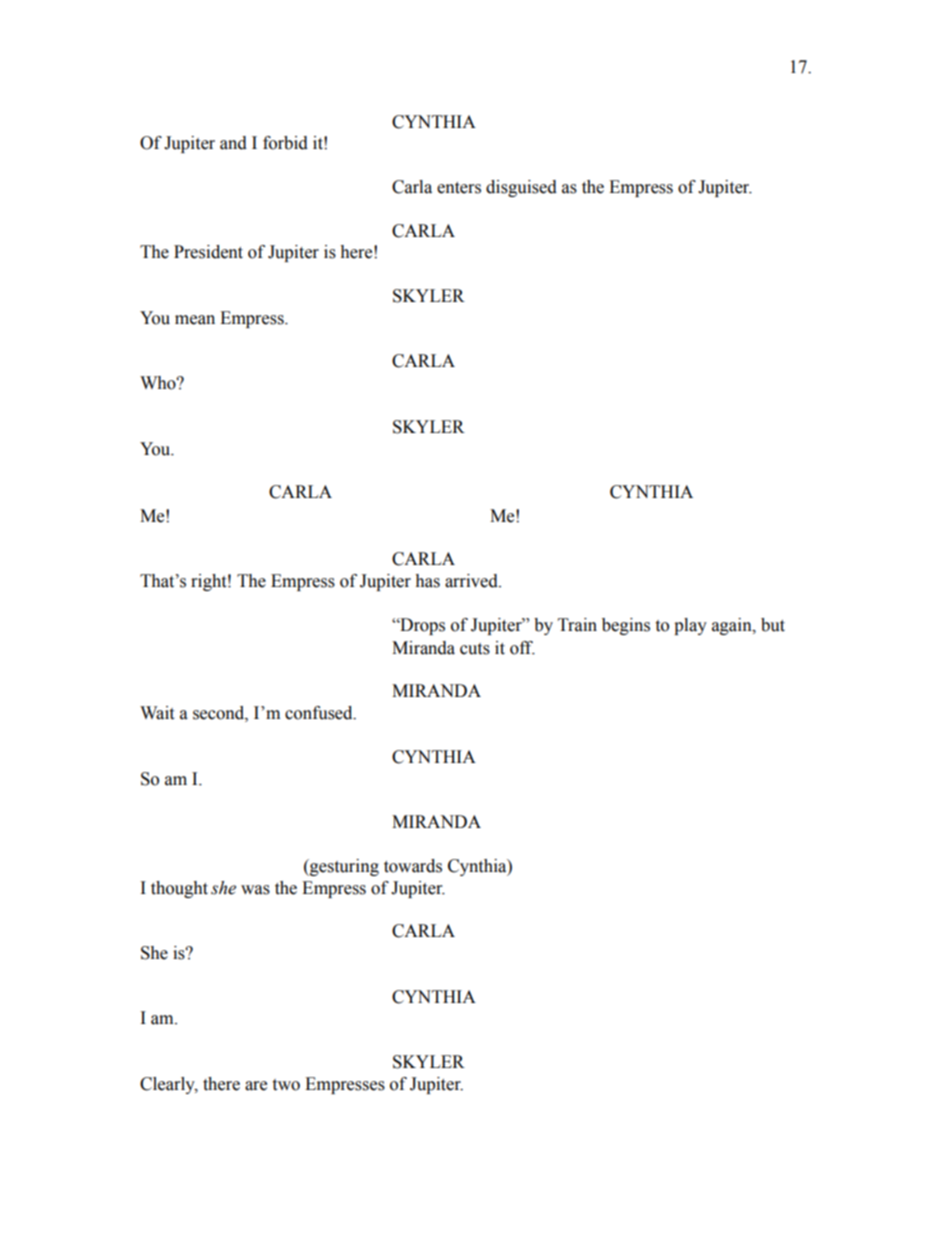 This document has width=952, height=1233. Describe the element at coordinates (256, 1086) in the document. I see `are` at that location.
